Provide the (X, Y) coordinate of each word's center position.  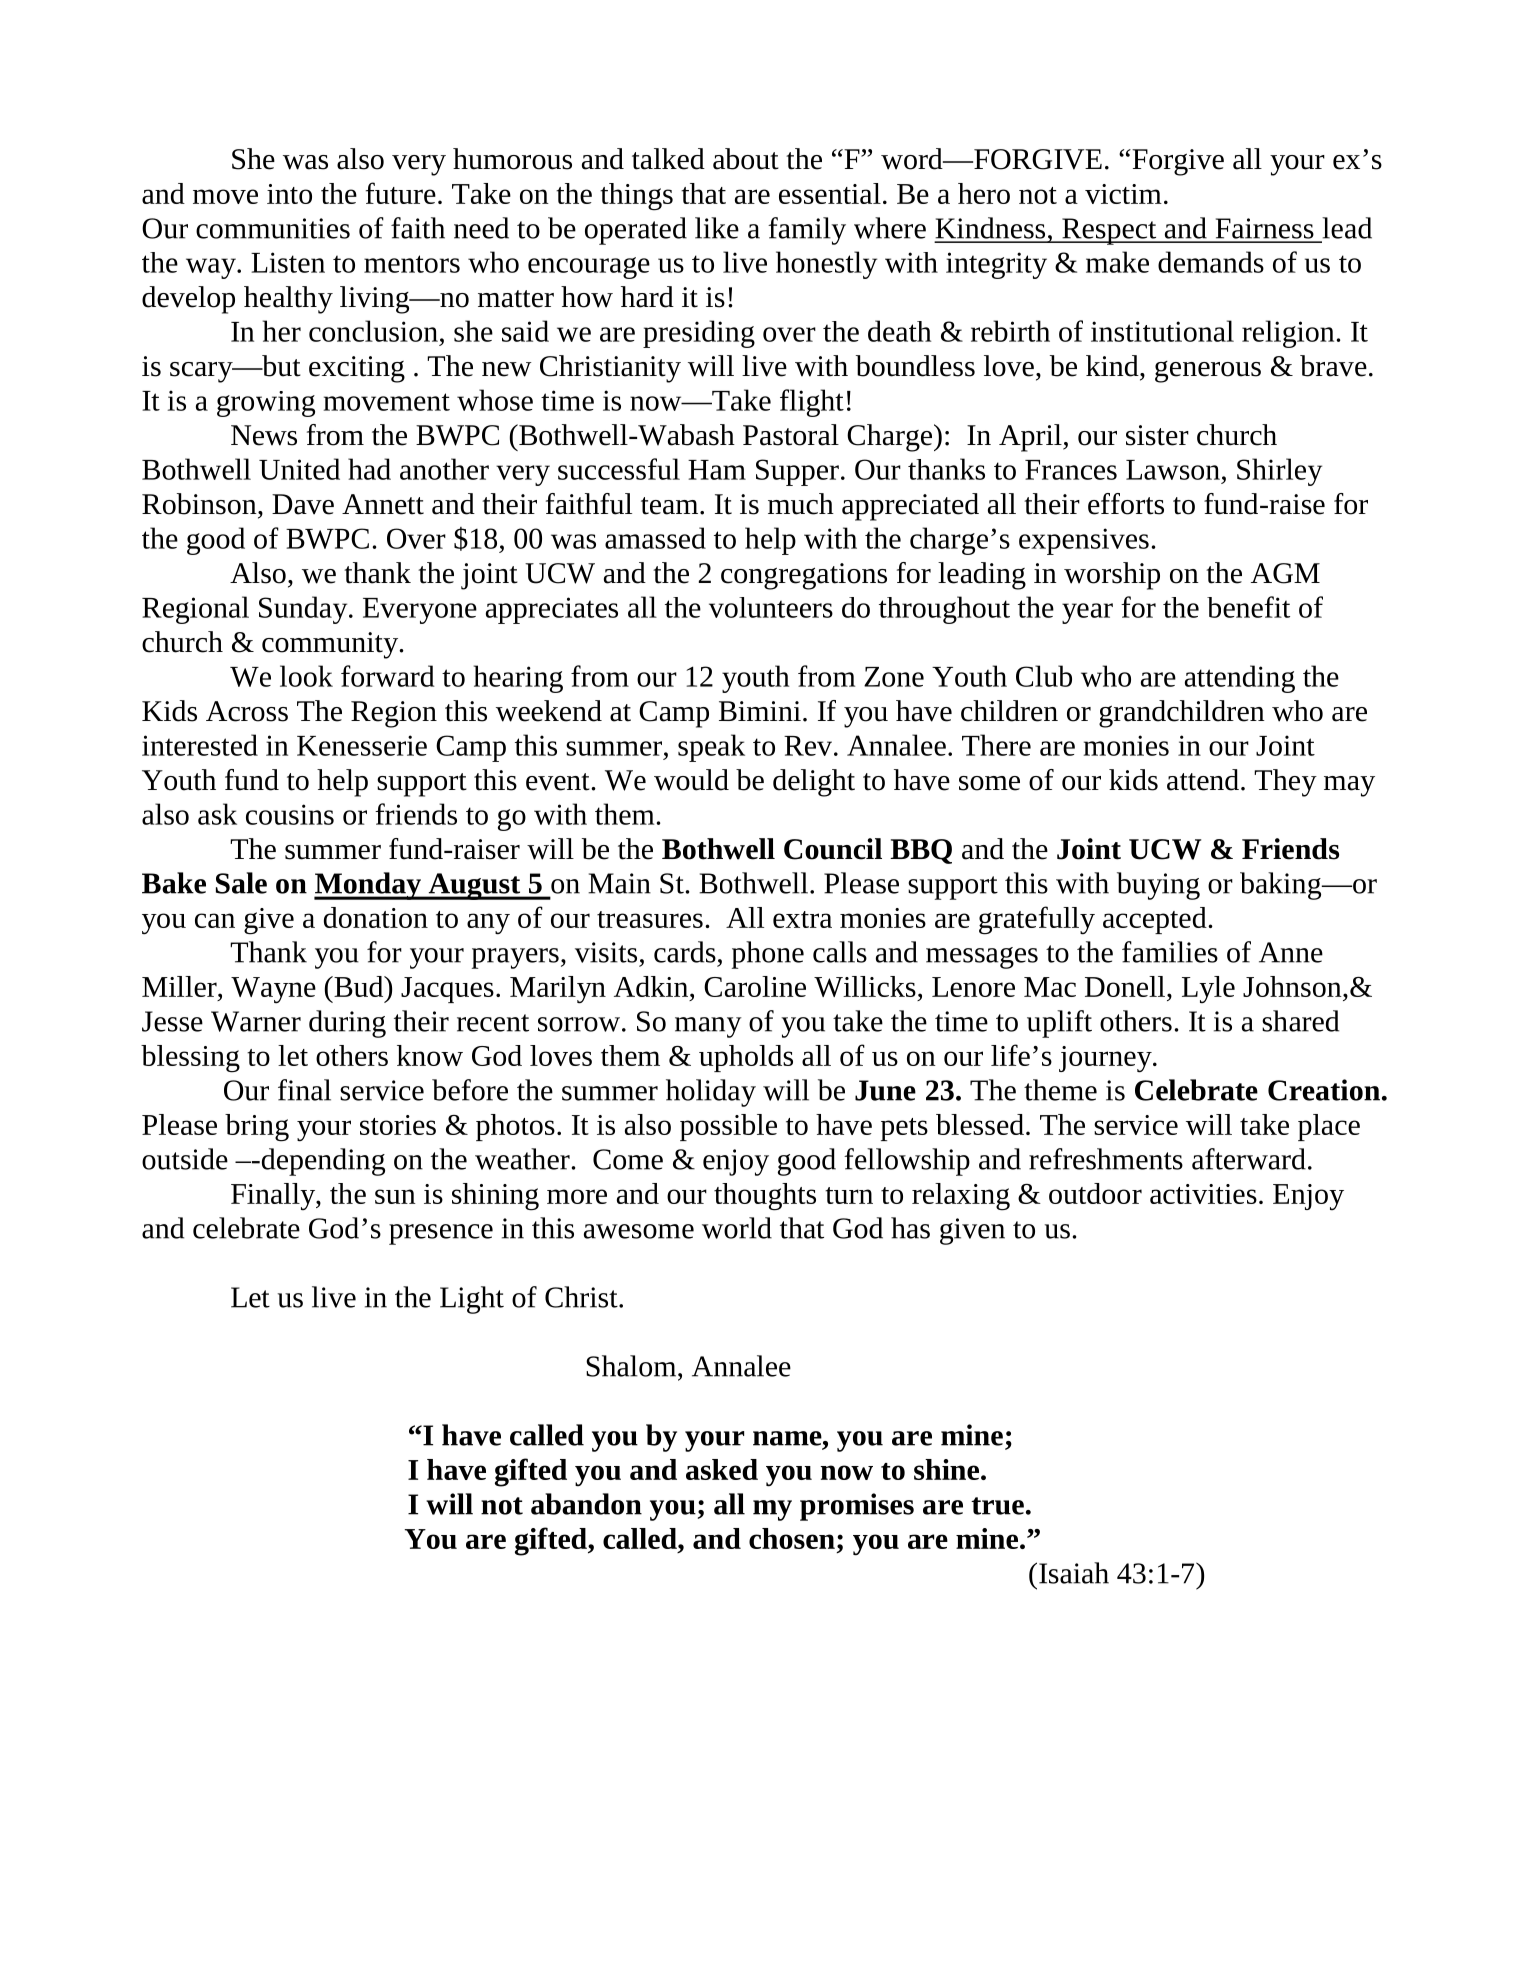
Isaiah (1074, 1573)
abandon (586, 1504)
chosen (792, 1538)
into (289, 194)
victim (1123, 194)
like (717, 228)
